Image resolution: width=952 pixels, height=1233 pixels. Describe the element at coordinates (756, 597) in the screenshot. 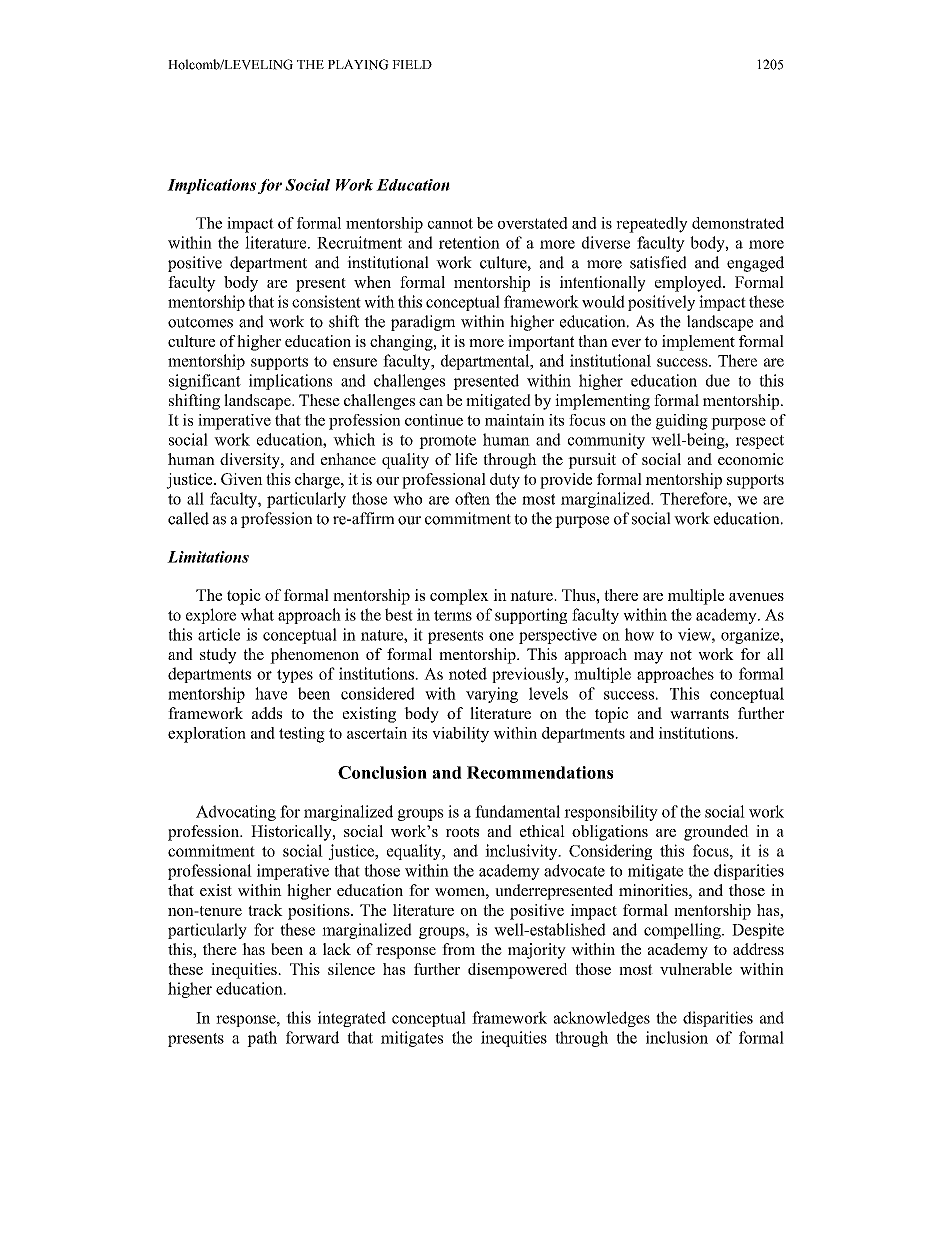

I see `avenues` at that location.
